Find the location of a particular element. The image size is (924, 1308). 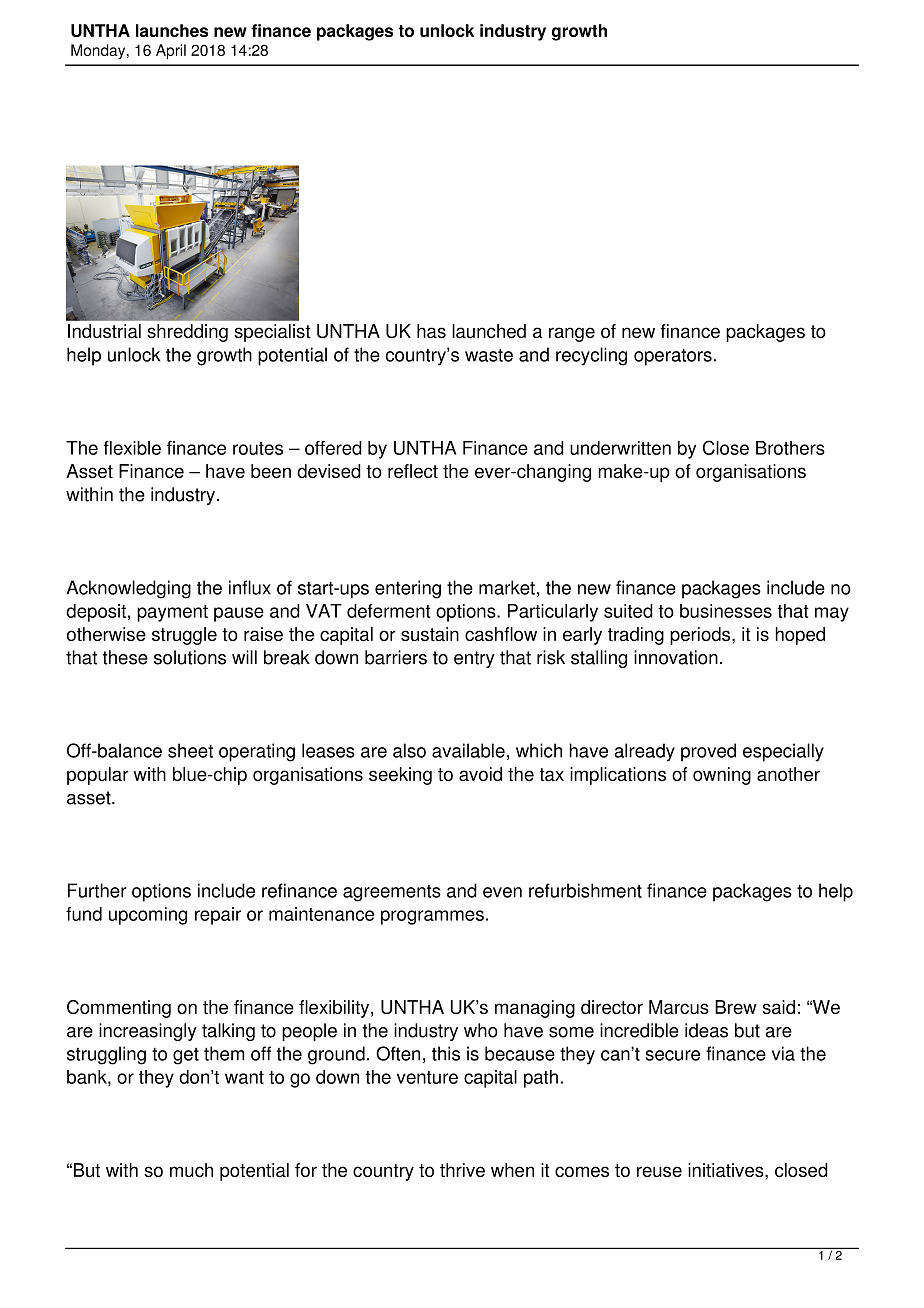

thrive is located at coordinates (462, 1170).
